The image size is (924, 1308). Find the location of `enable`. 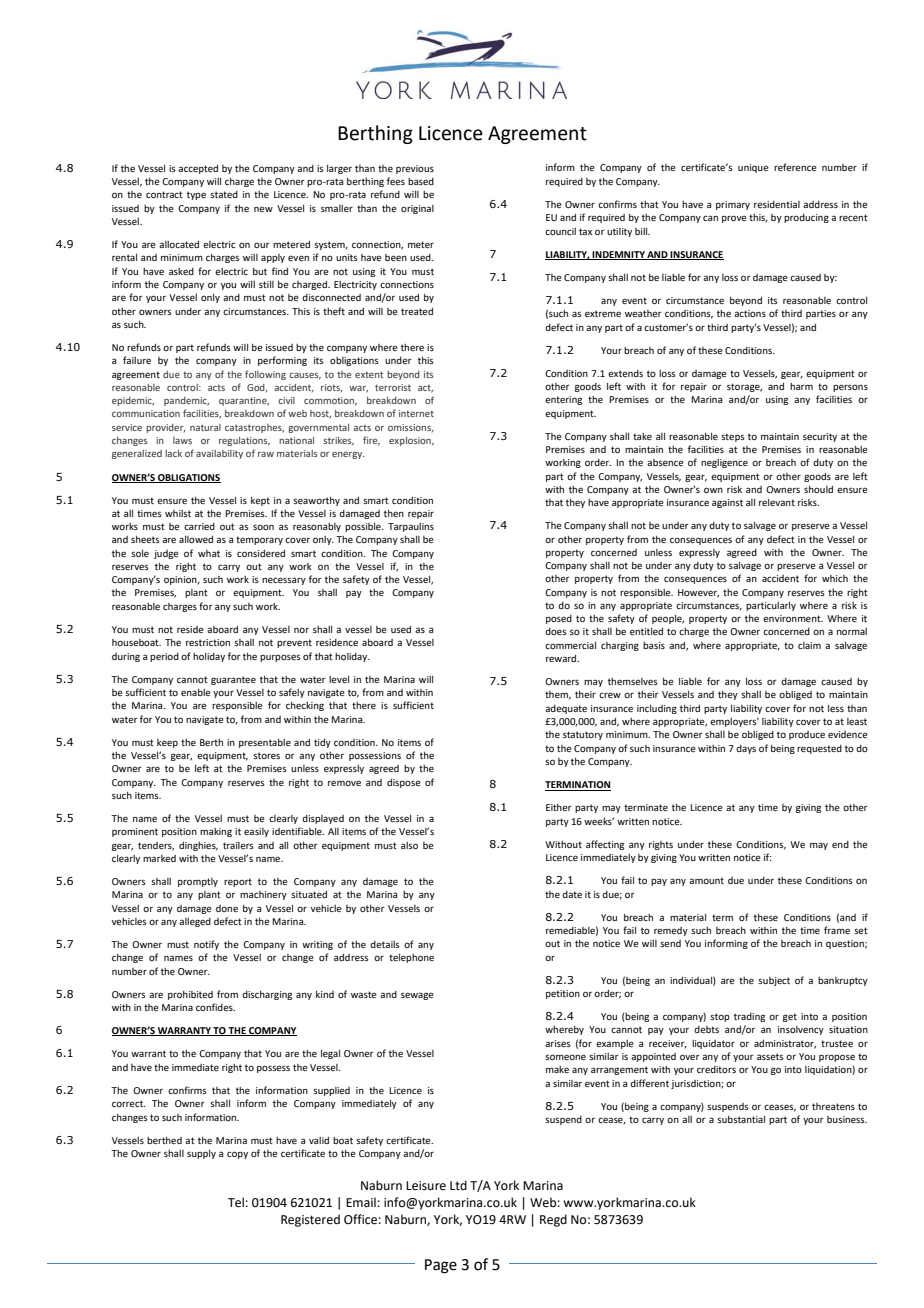

enable is located at coordinates (196, 692).
